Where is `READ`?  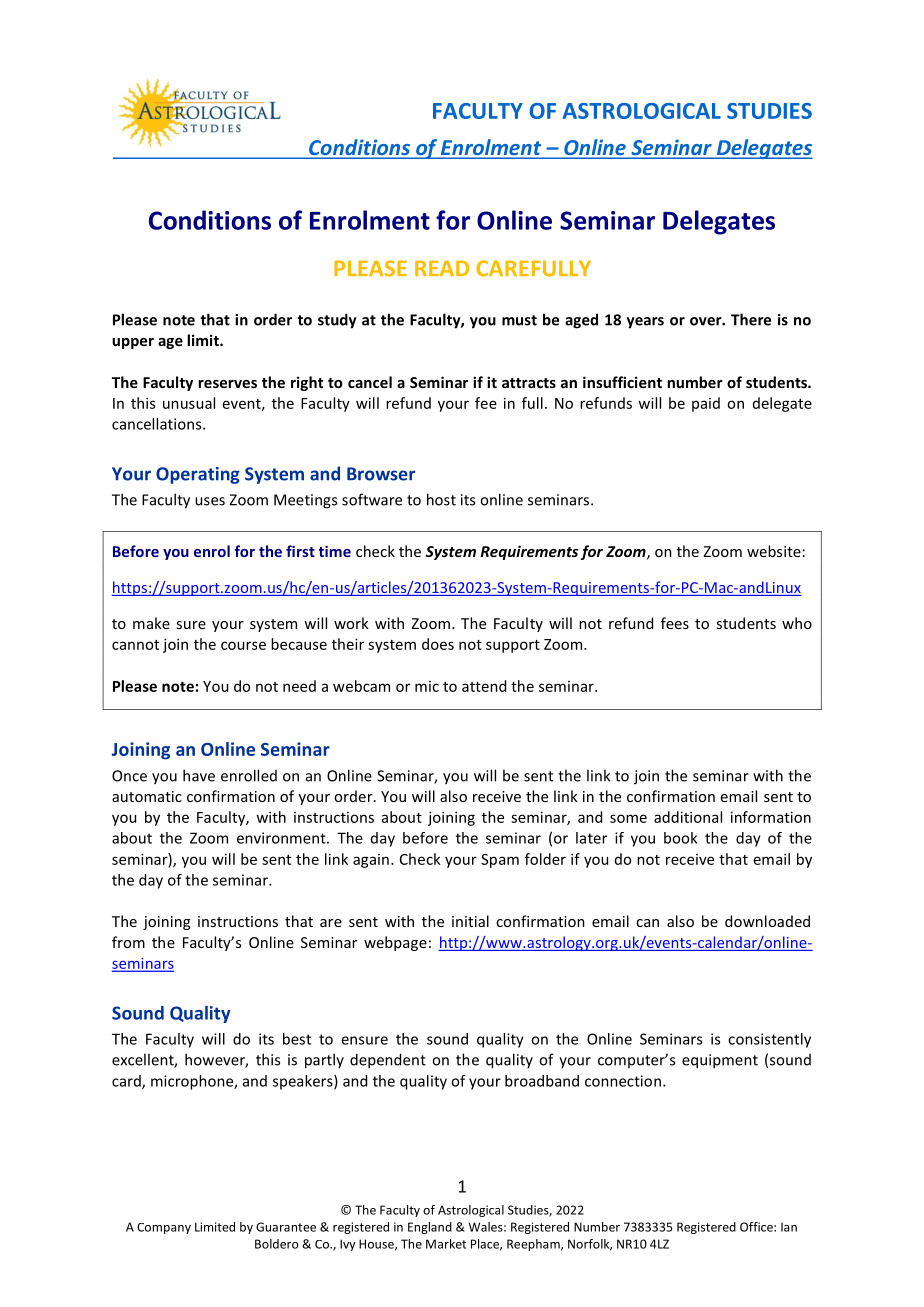
READ is located at coordinates (442, 268).
